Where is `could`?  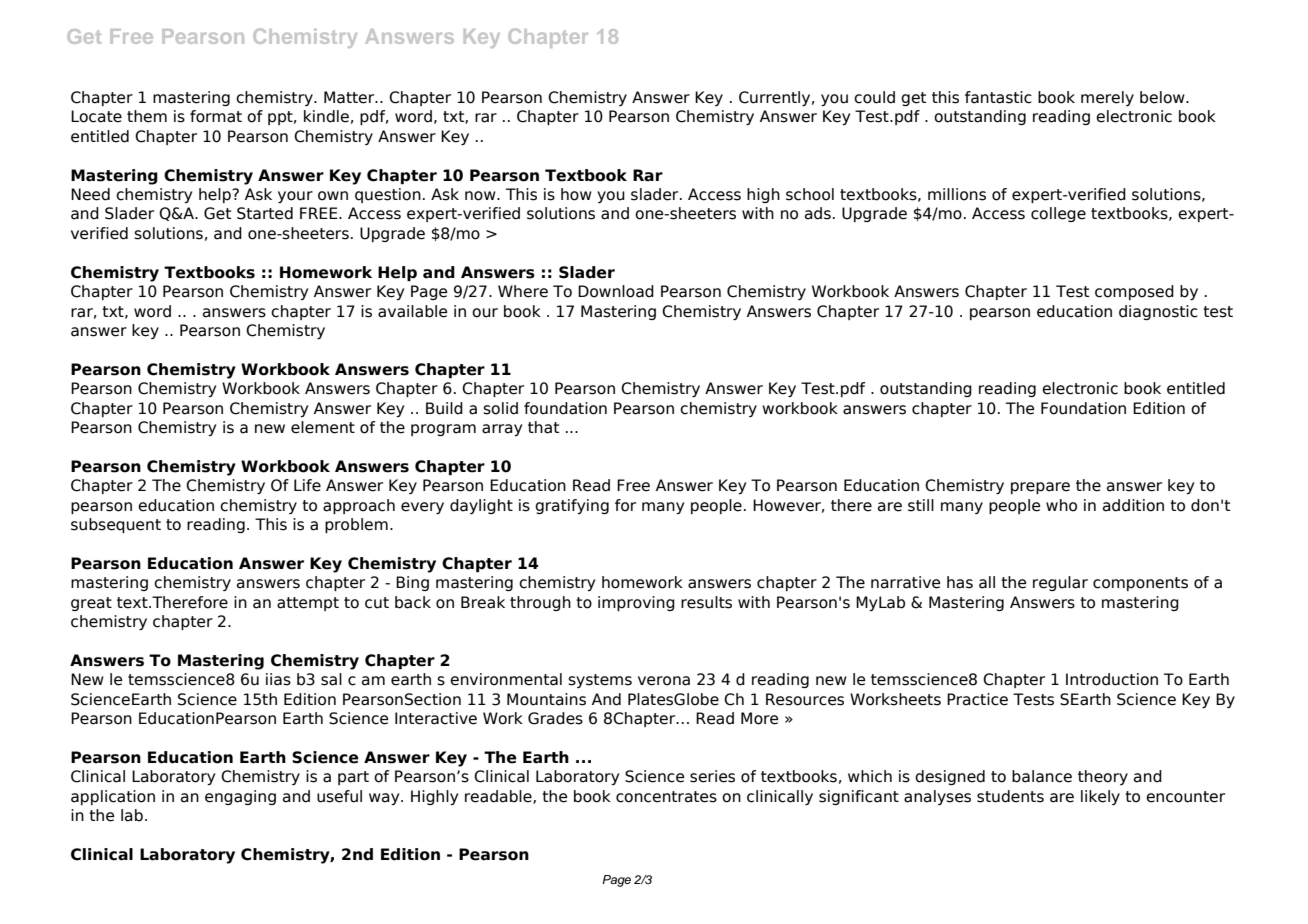
could is located at coordinates (874, 97).
